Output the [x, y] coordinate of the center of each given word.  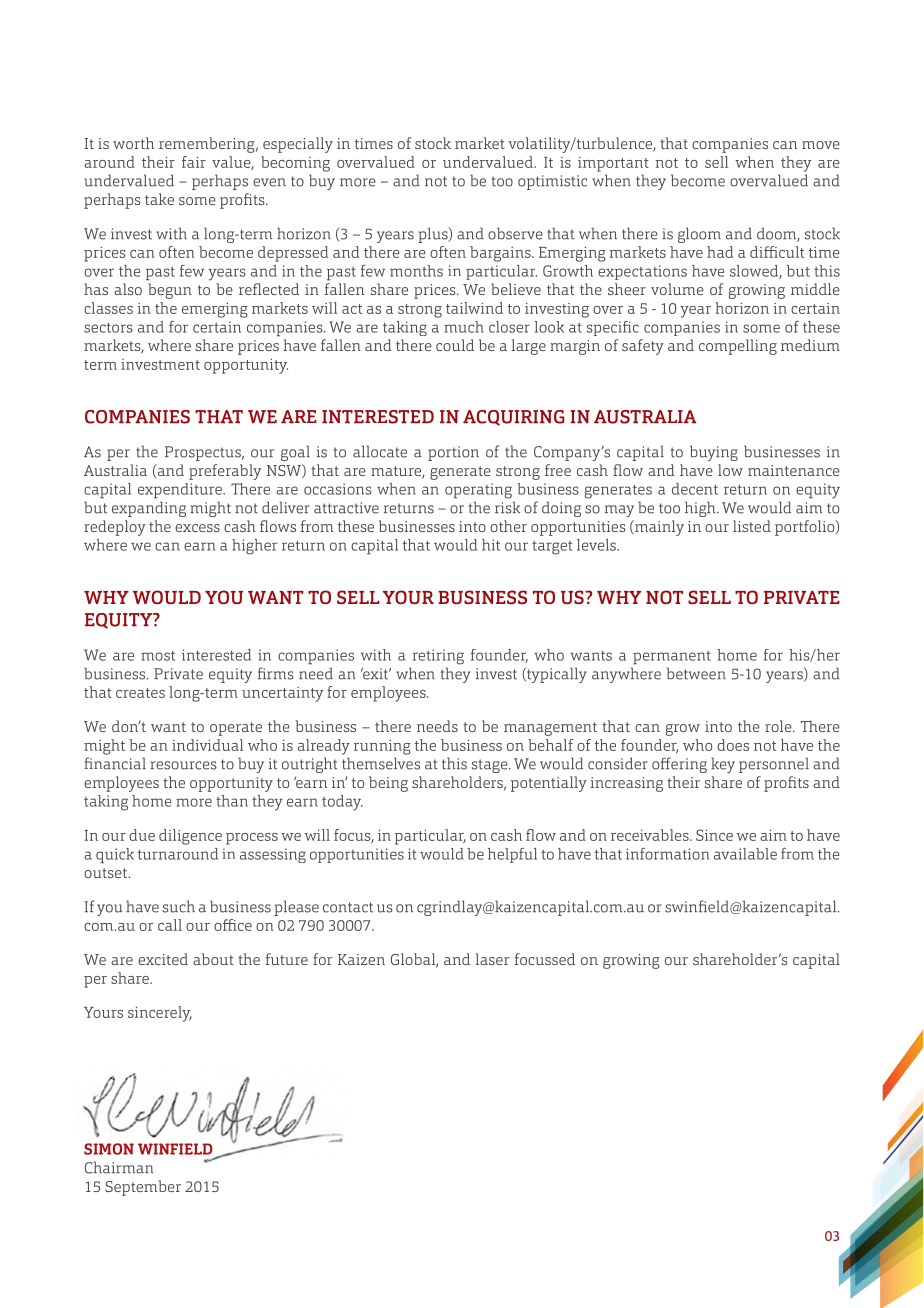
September [143, 1188]
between [696, 673]
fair [194, 162]
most [158, 656]
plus [434, 235]
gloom [699, 235]
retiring [438, 657]
